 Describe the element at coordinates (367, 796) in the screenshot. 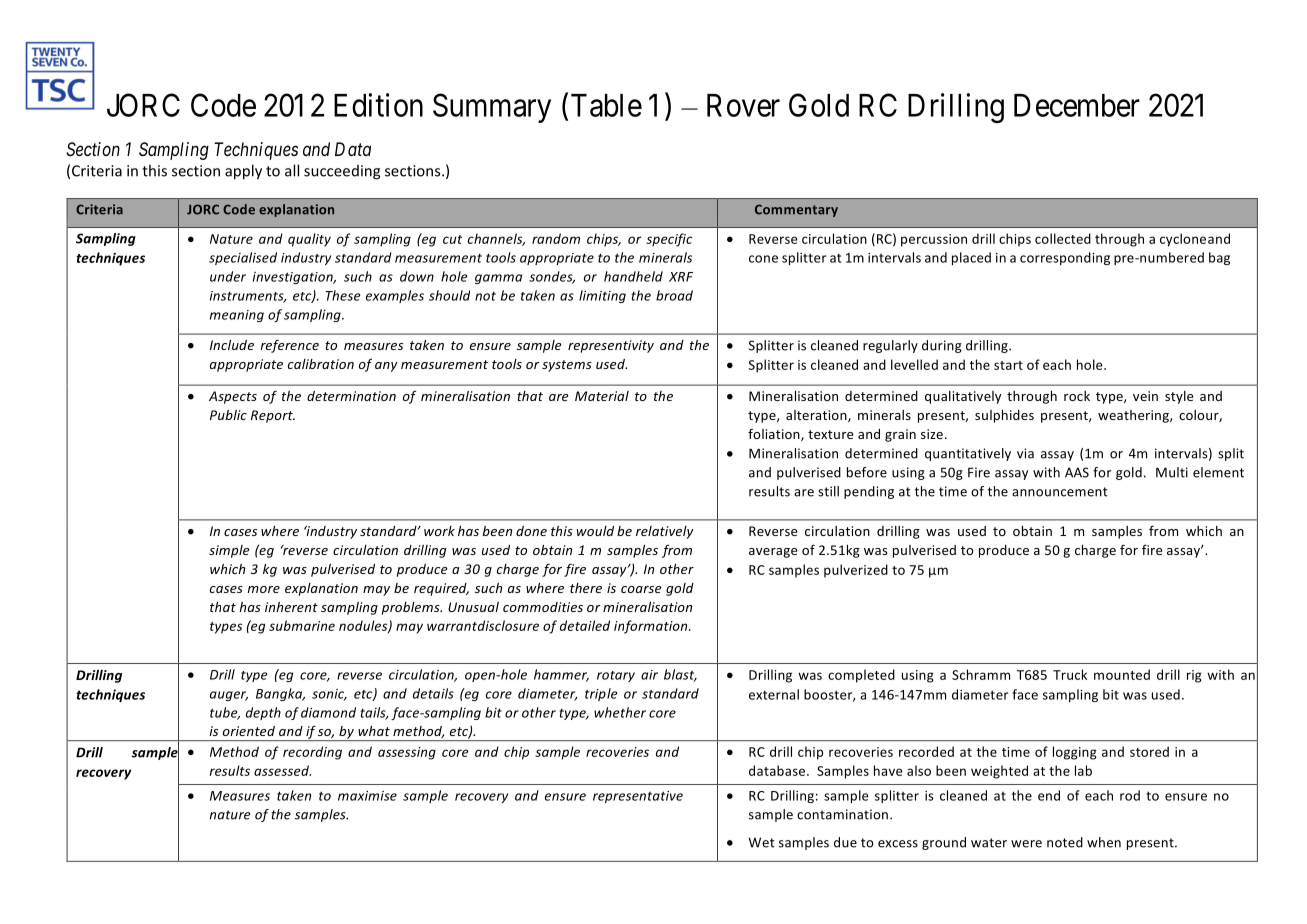

I see `maximise` at that location.
